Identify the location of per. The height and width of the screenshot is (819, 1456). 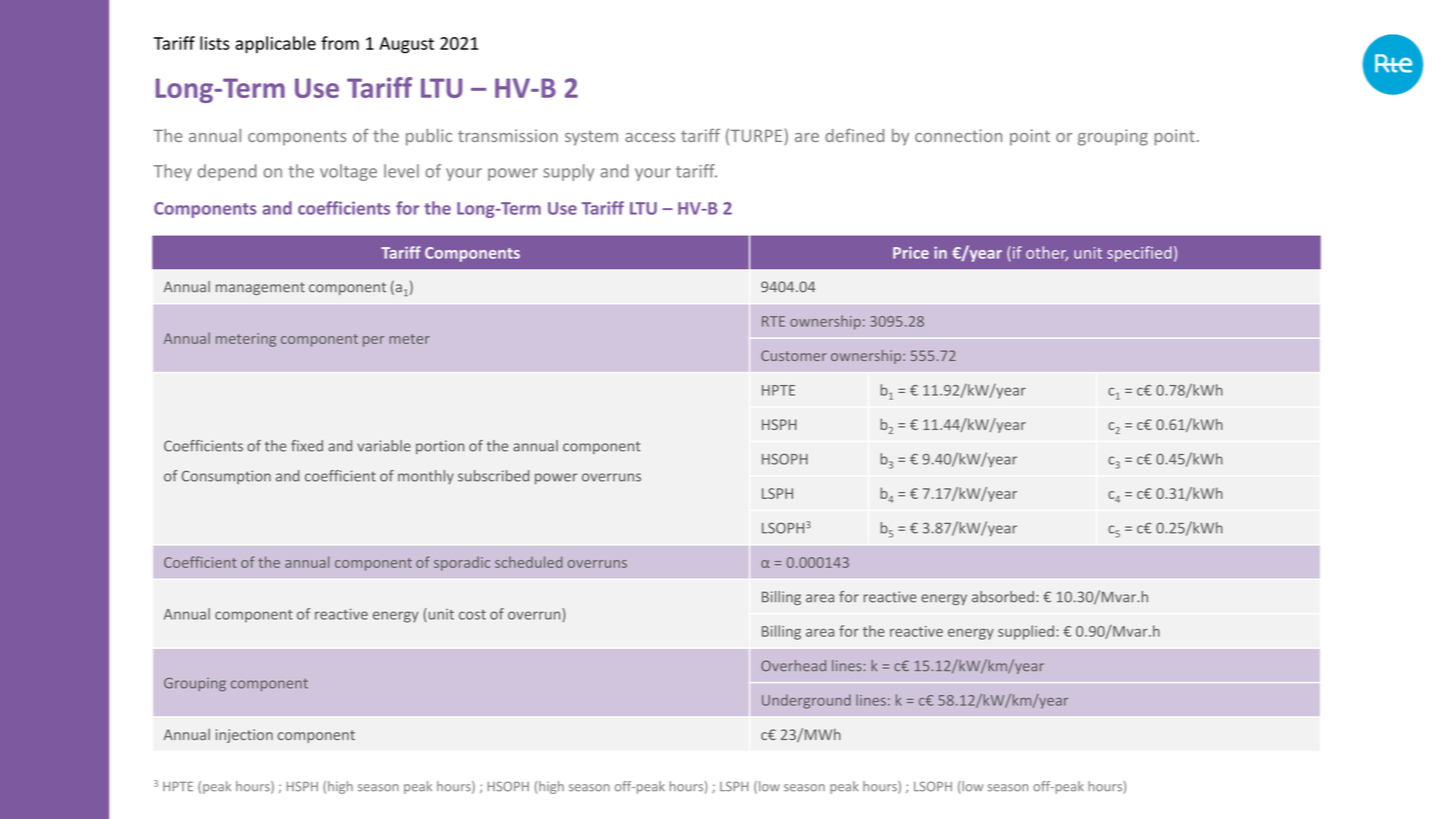
(373, 341).
